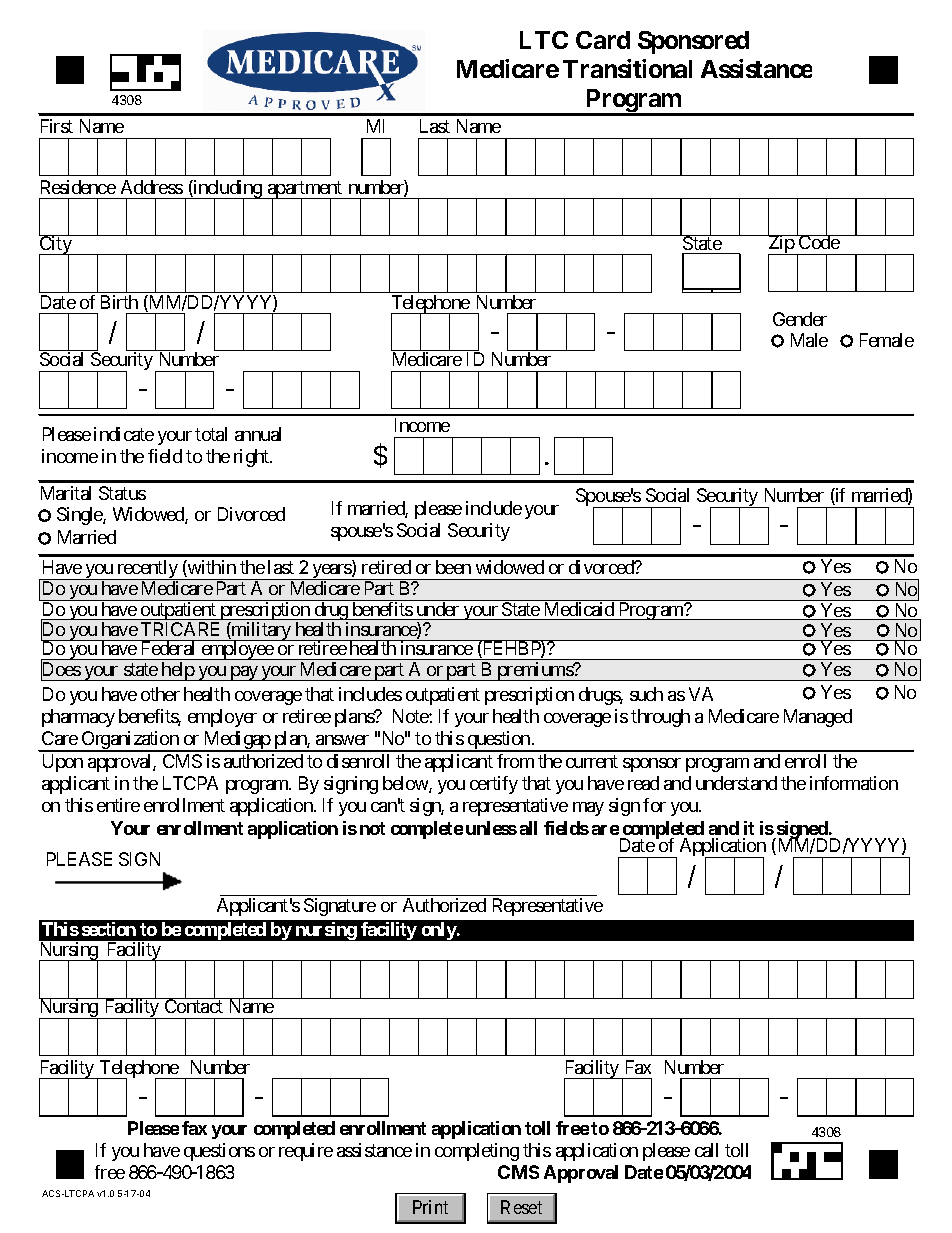 This image has width=952, height=1233. What do you see at coordinates (258, 434) in the image?
I see `annual` at bounding box center [258, 434].
